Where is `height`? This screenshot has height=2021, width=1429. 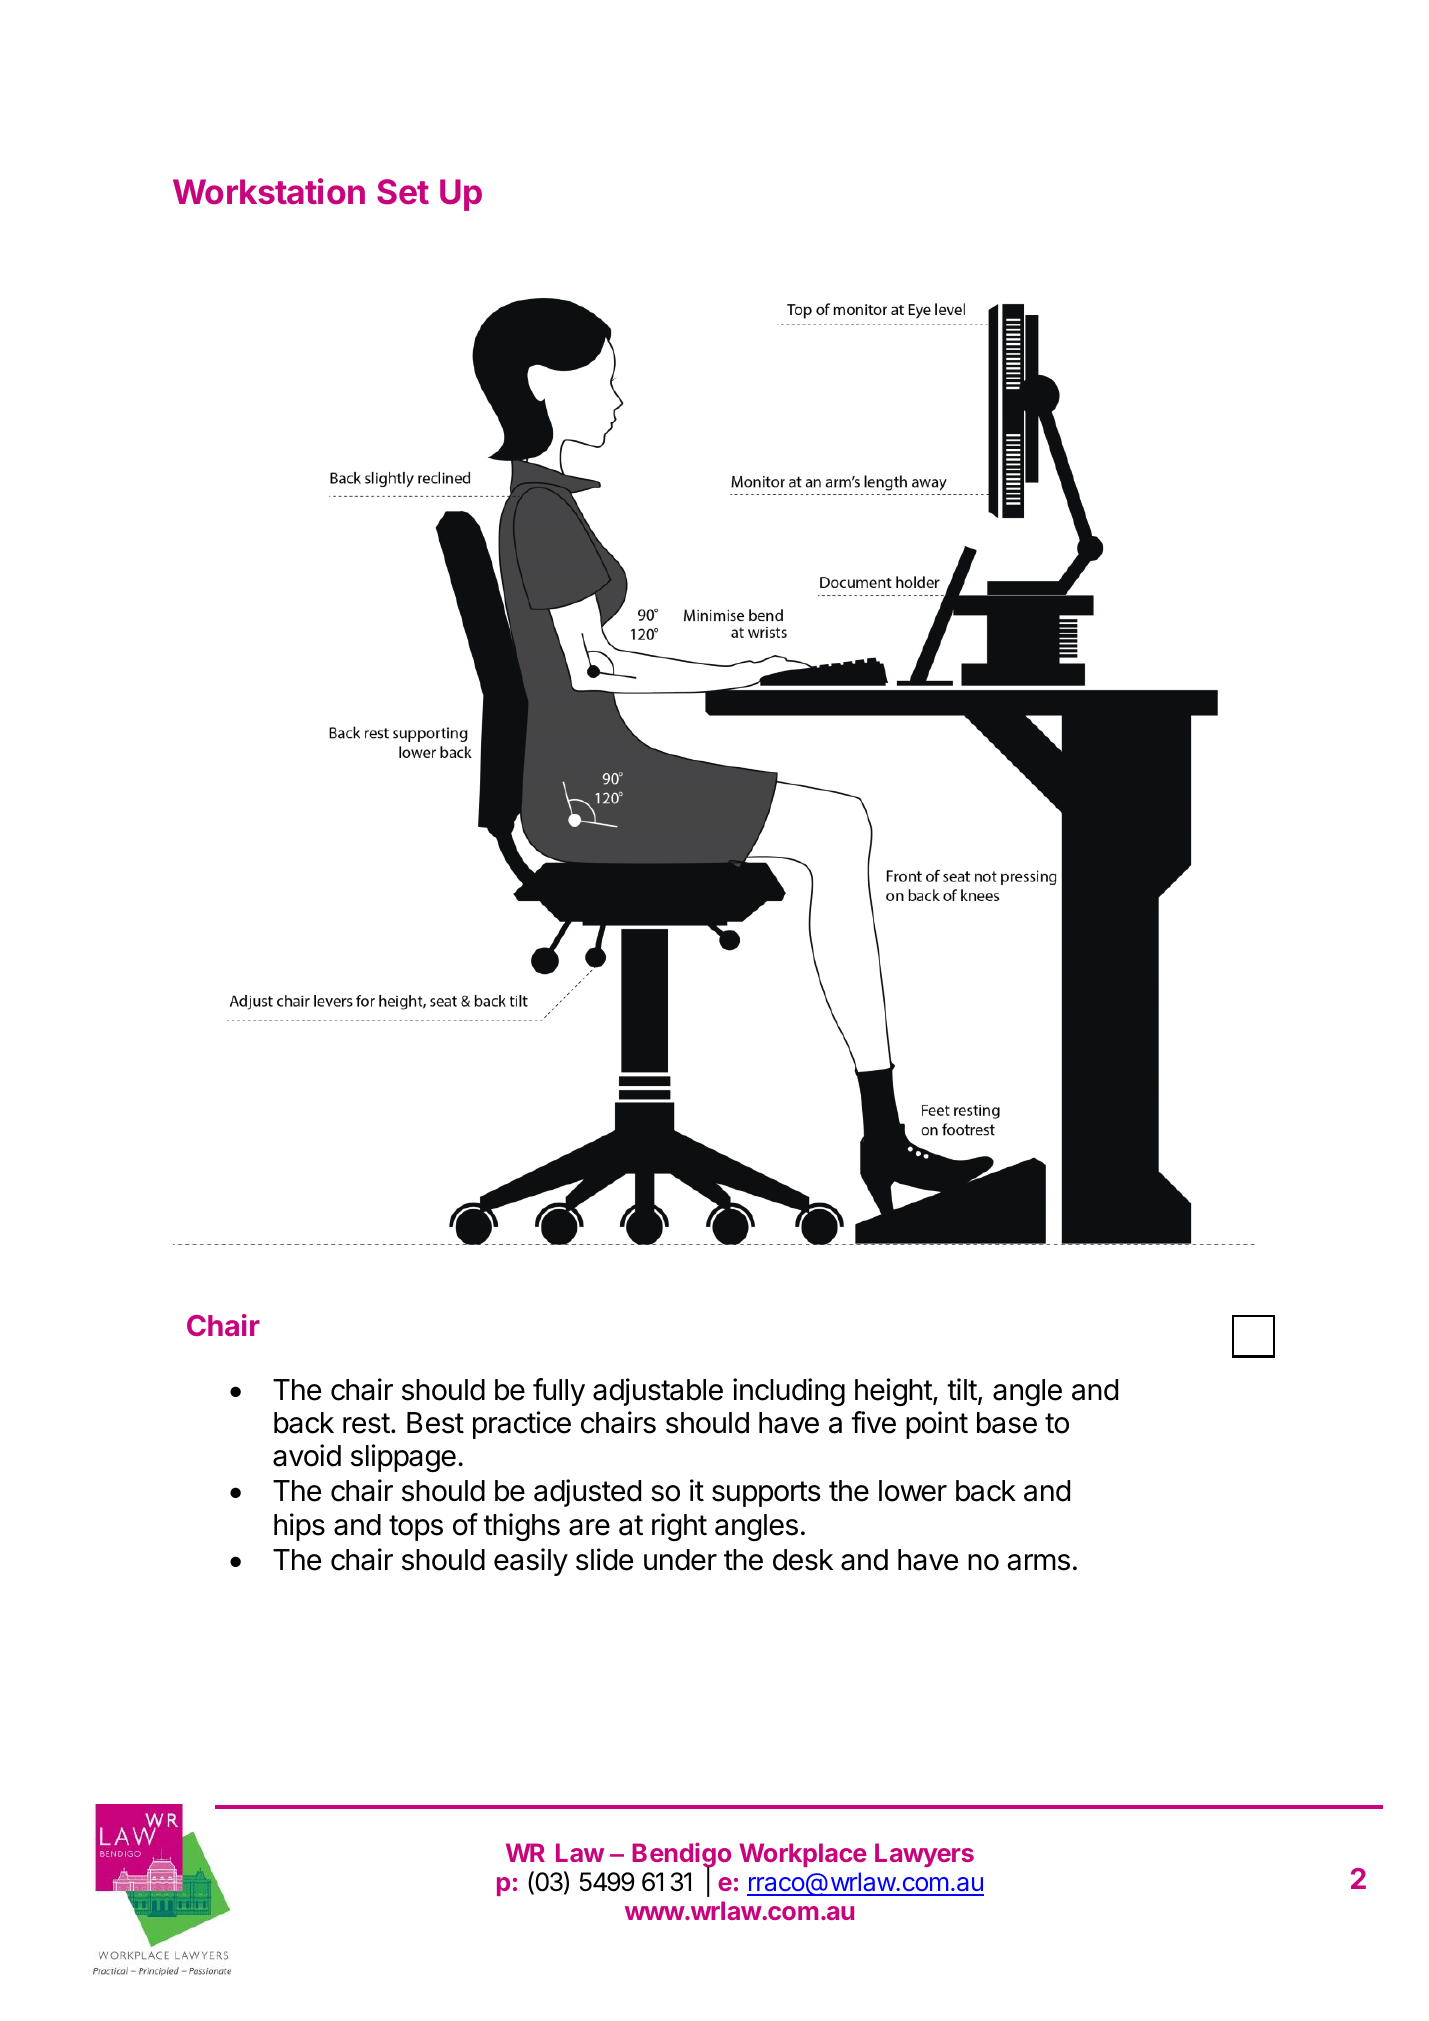 height is located at coordinates (894, 1392).
